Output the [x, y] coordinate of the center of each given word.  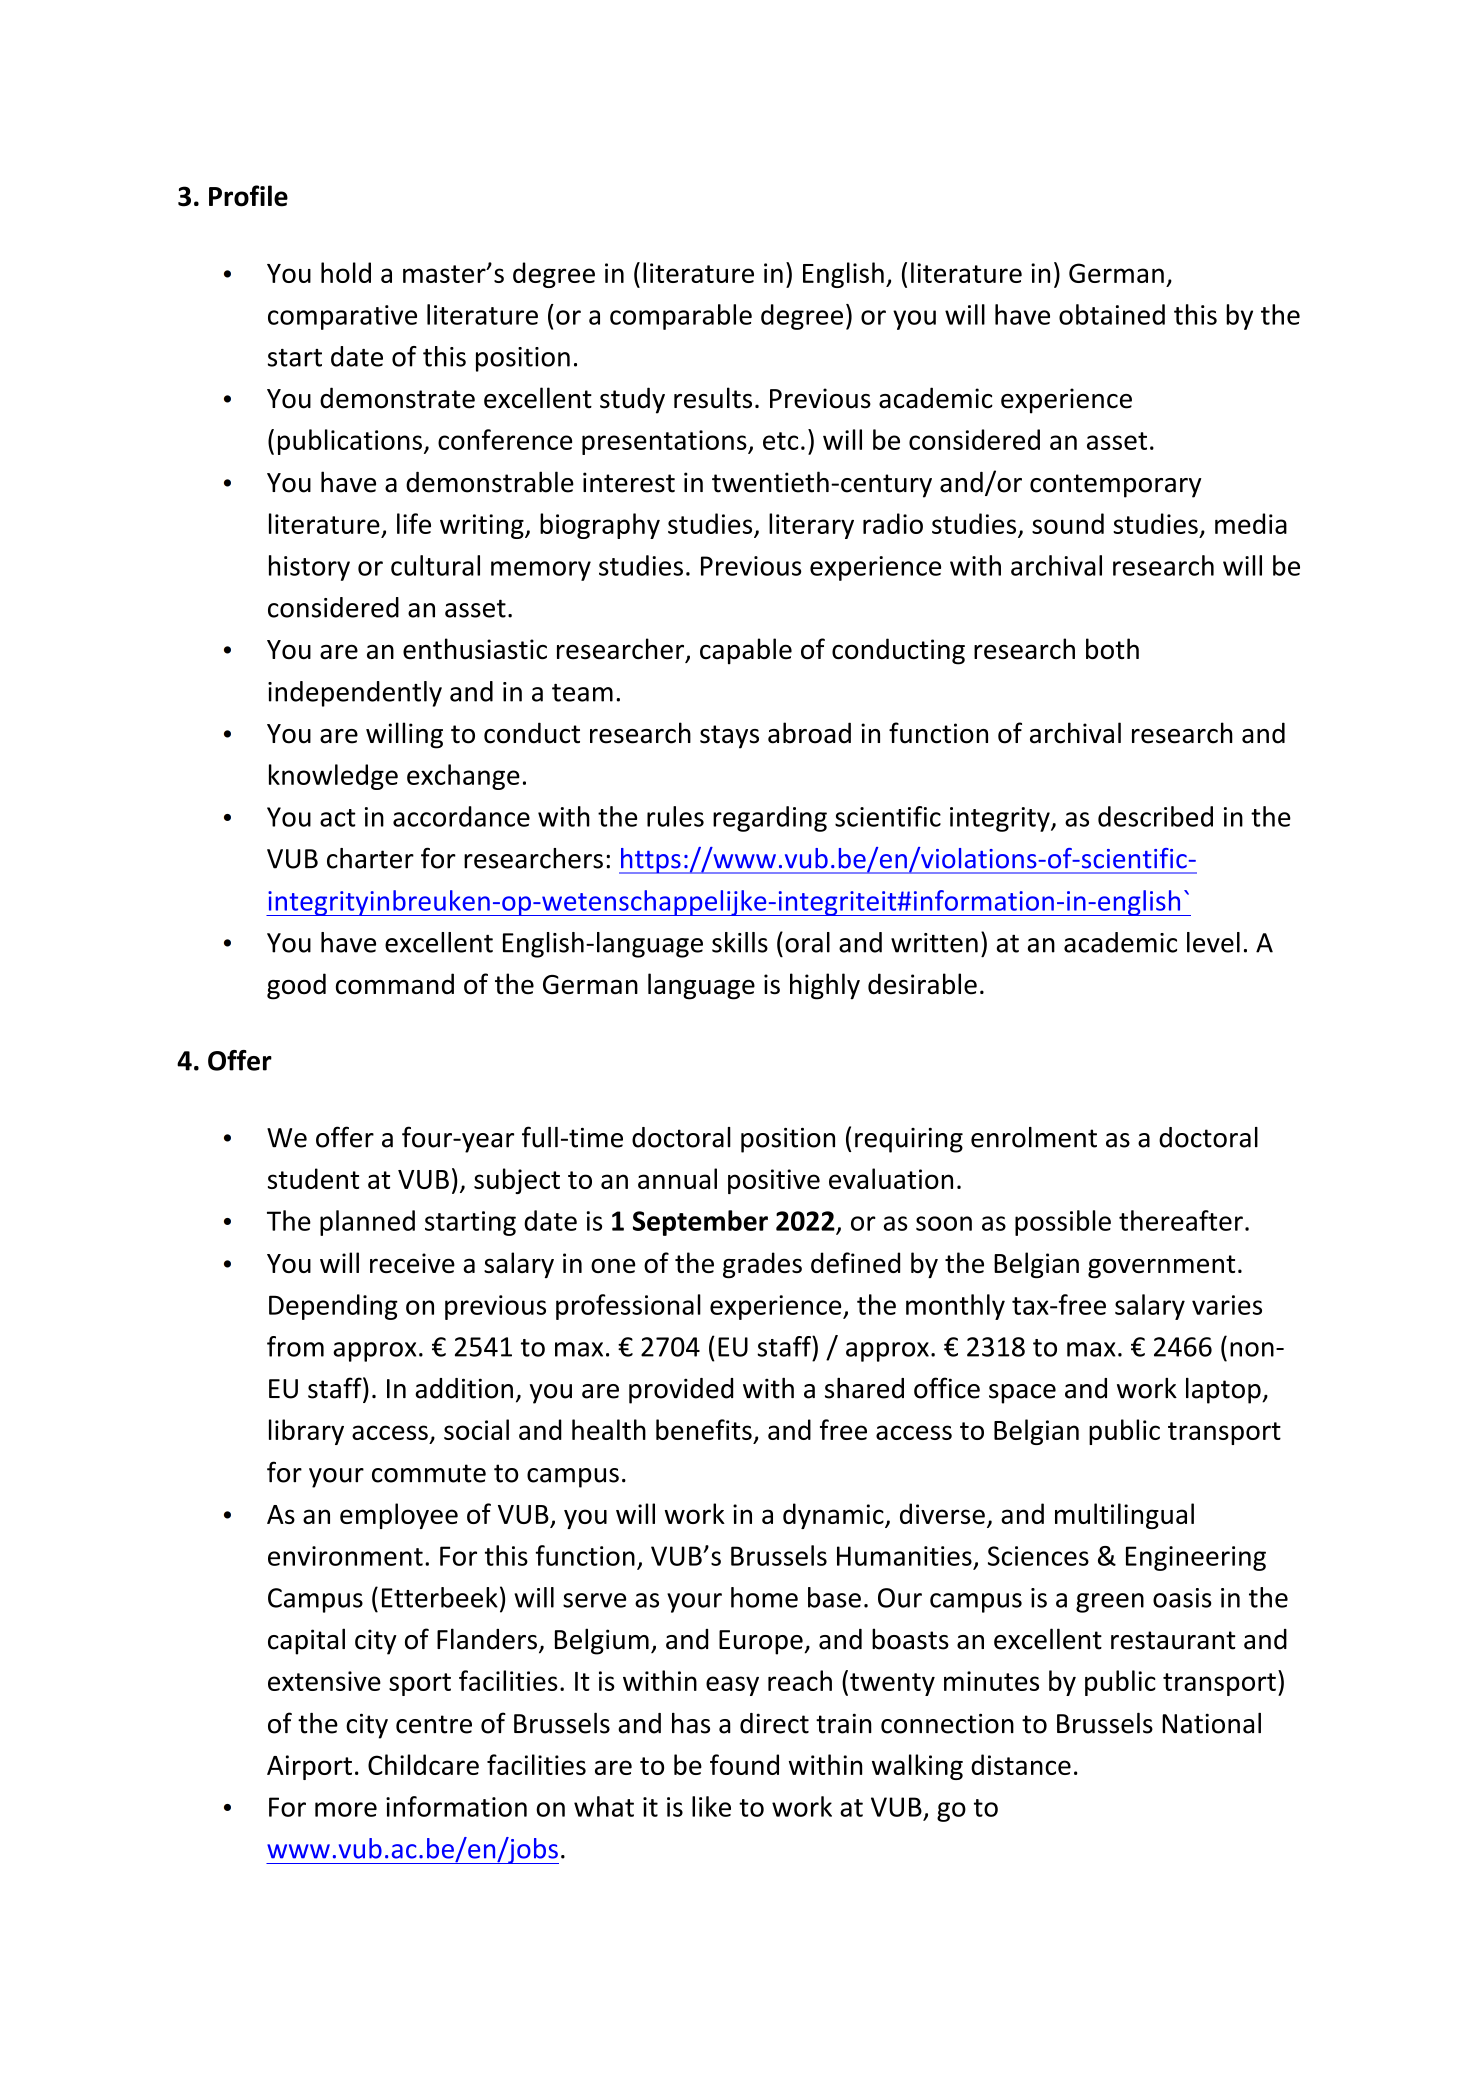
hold [346, 272]
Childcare [423, 1764]
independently [355, 694]
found [744, 1764]
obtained [1112, 314]
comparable [681, 317]
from [295, 1346]
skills [740, 942]
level [1213, 942]
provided [681, 1391]
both [1112, 649]
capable [746, 651]
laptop [1224, 1391]
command [395, 984]
